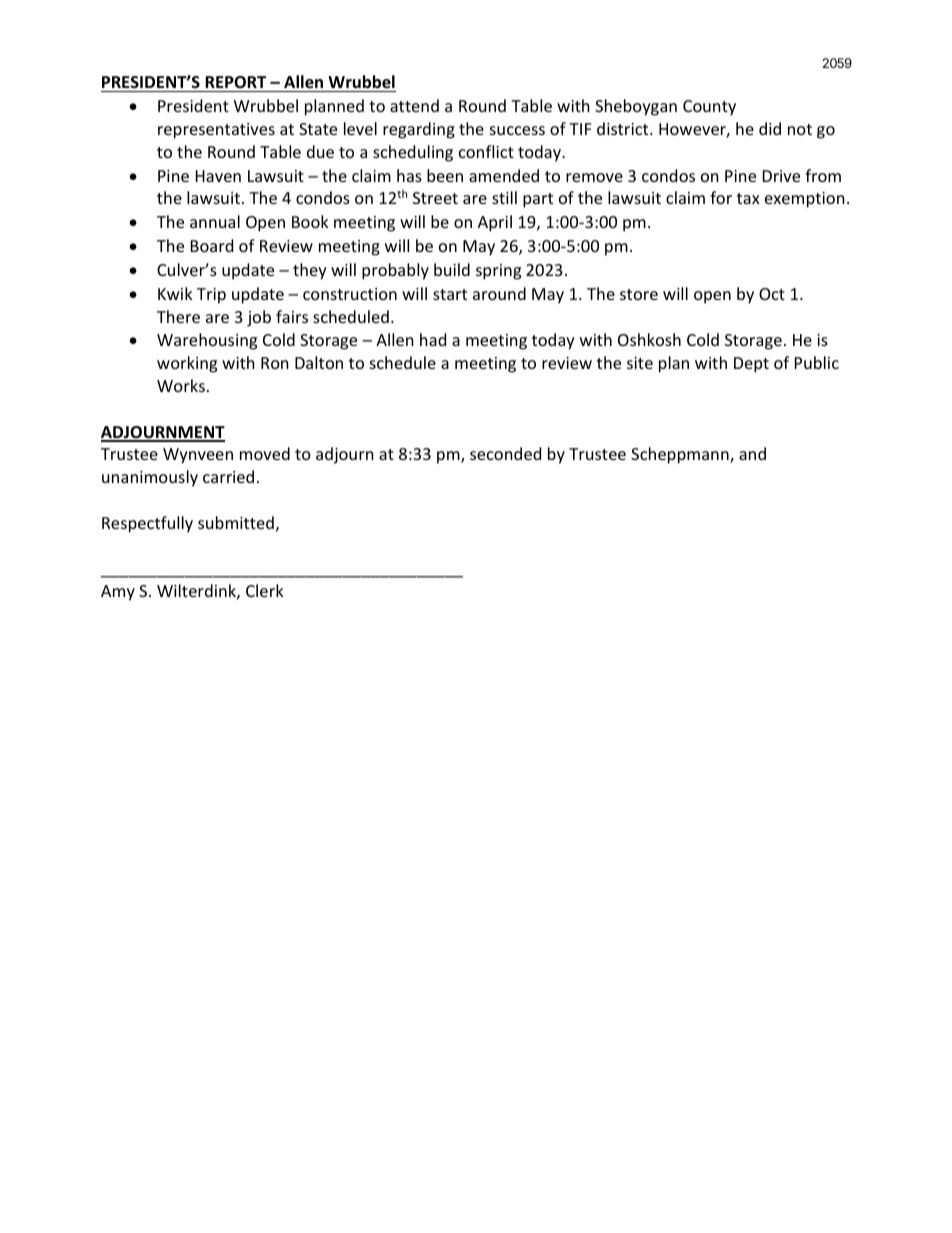  Describe the element at coordinates (207, 341) in the screenshot. I see `Warehousing` at that location.
